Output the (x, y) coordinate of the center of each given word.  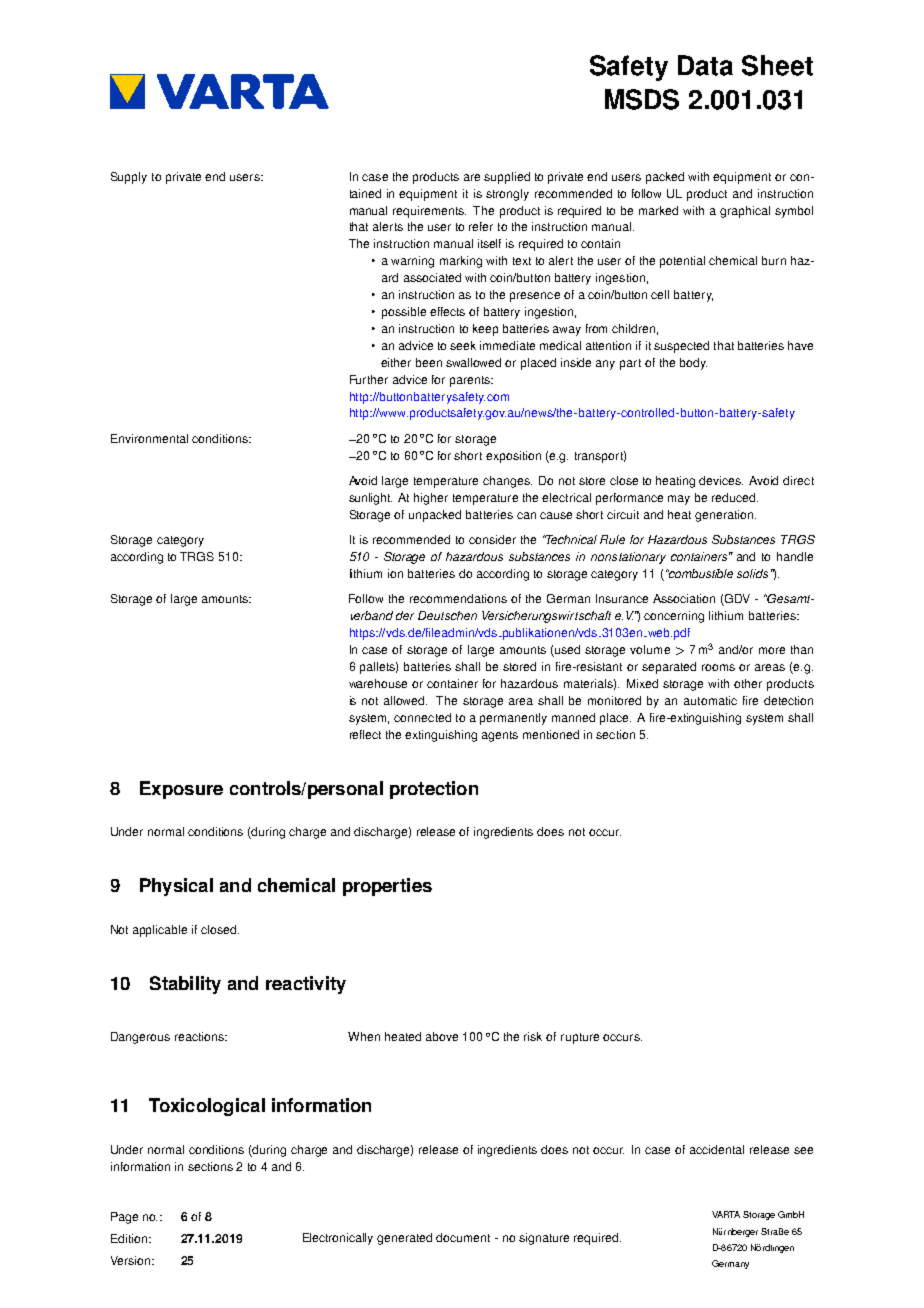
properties (387, 887)
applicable (160, 931)
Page (124, 1218)
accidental (717, 1149)
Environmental (149, 438)
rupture (580, 1038)
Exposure (181, 790)
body (693, 364)
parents (471, 381)
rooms (718, 667)
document (463, 1237)
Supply (129, 178)
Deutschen (447, 615)
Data (705, 65)
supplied (507, 178)
